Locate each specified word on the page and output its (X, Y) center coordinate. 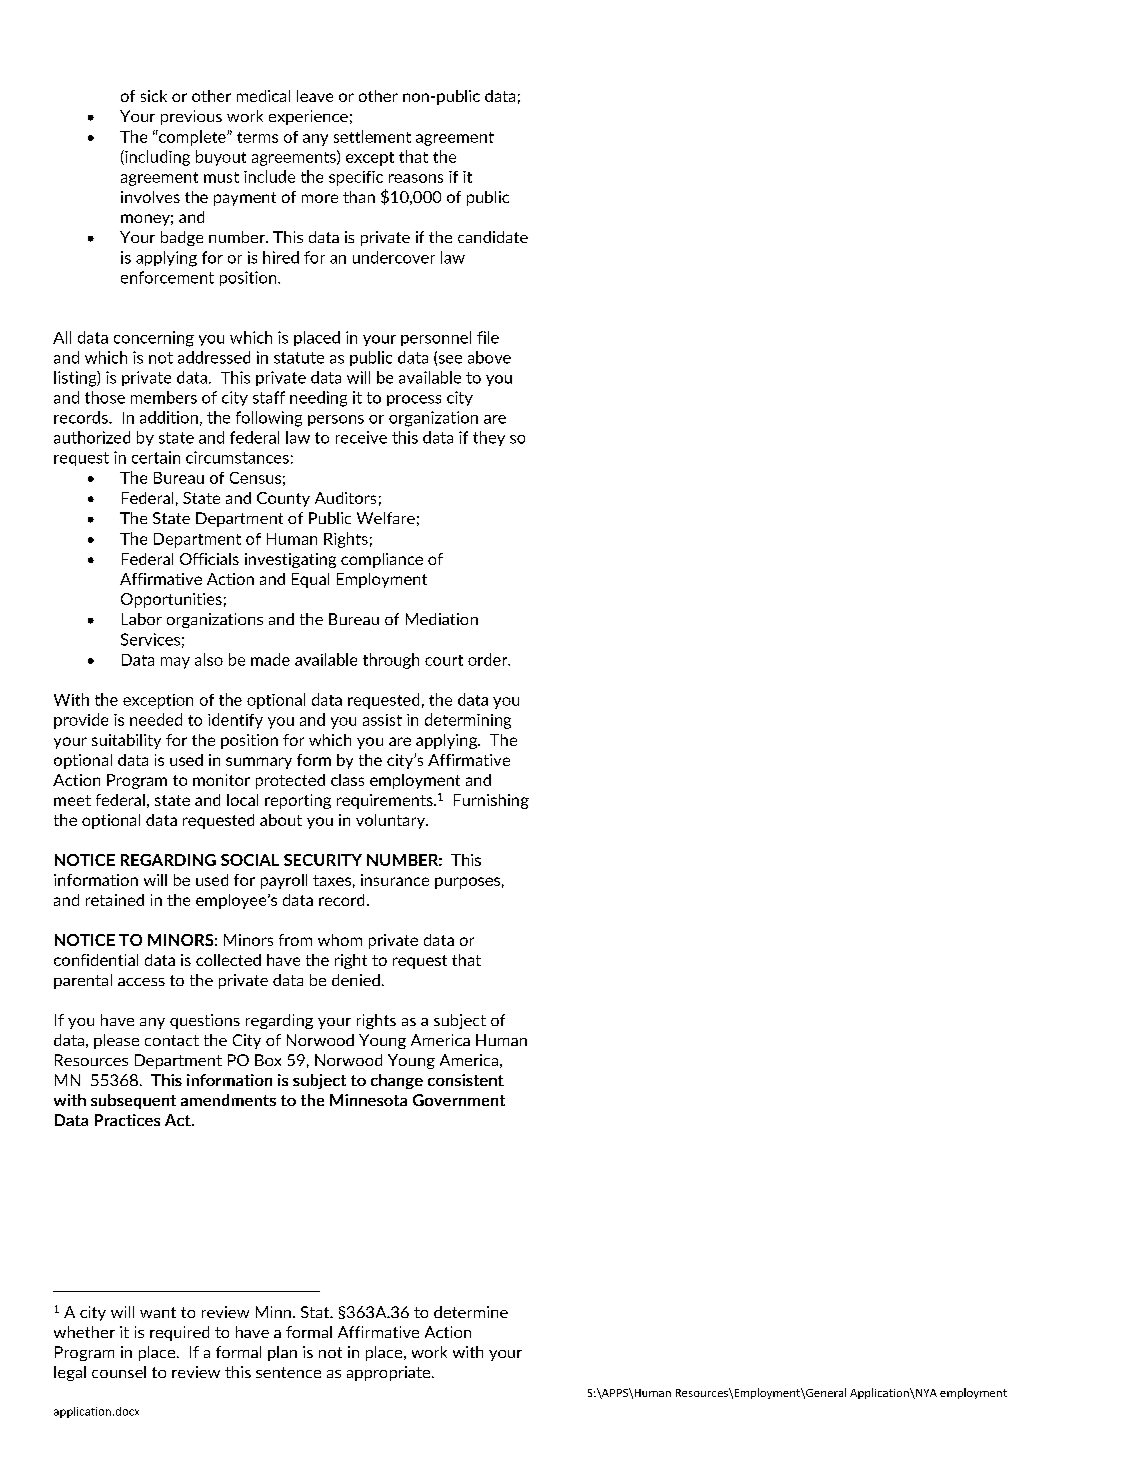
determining (468, 721)
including (156, 158)
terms (257, 137)
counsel (119, 1372)
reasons (416, 178)
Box (268, 1060)
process (414, 400)
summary (259, 763)
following (269, 419)
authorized (92, 437)
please (116, 1041)
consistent (466, 1080)
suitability (126, 741)
